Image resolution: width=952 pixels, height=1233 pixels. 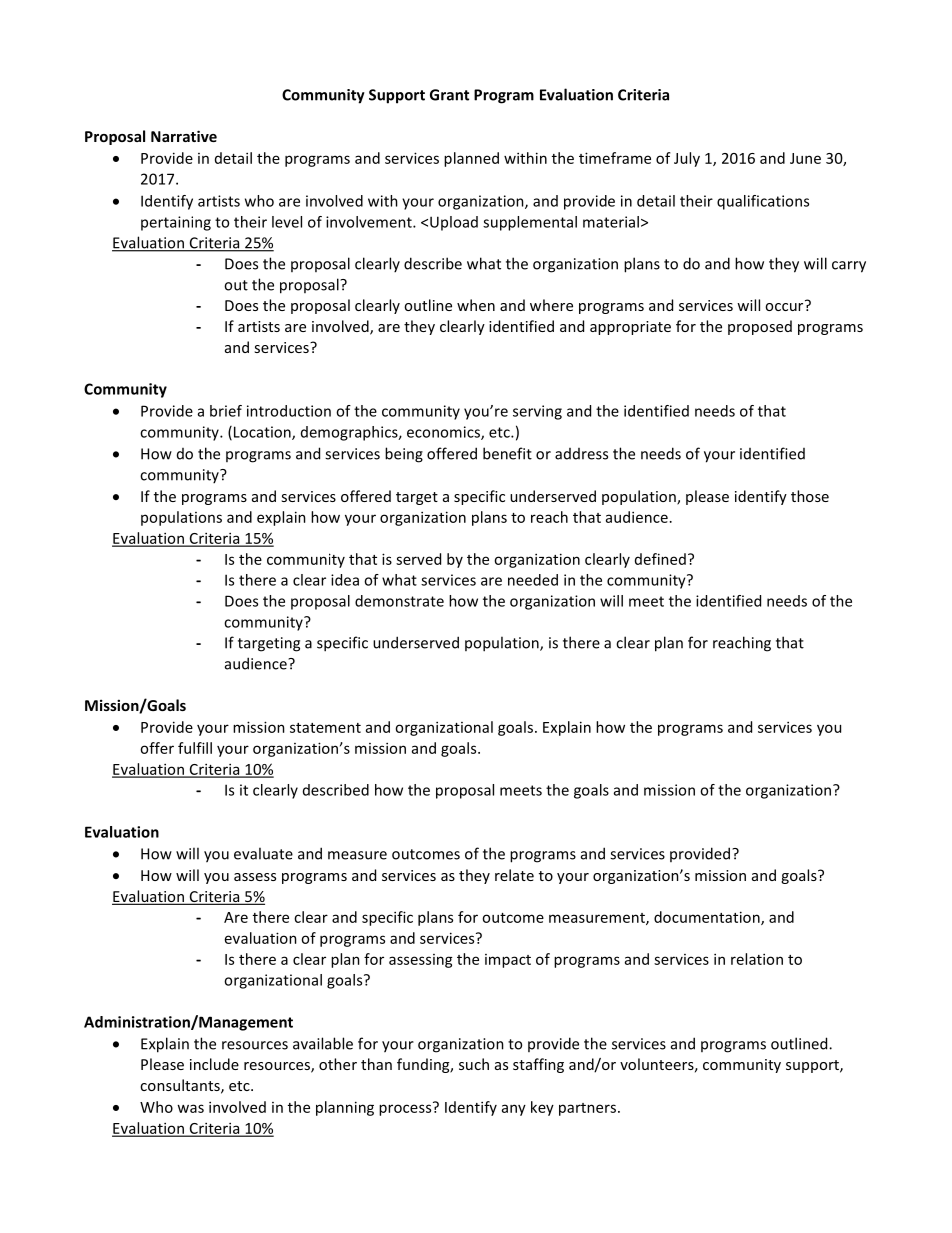 What do you see at coordinates (449, 95) in the document?
I see `Grant` at bounding box center [449, 95].
